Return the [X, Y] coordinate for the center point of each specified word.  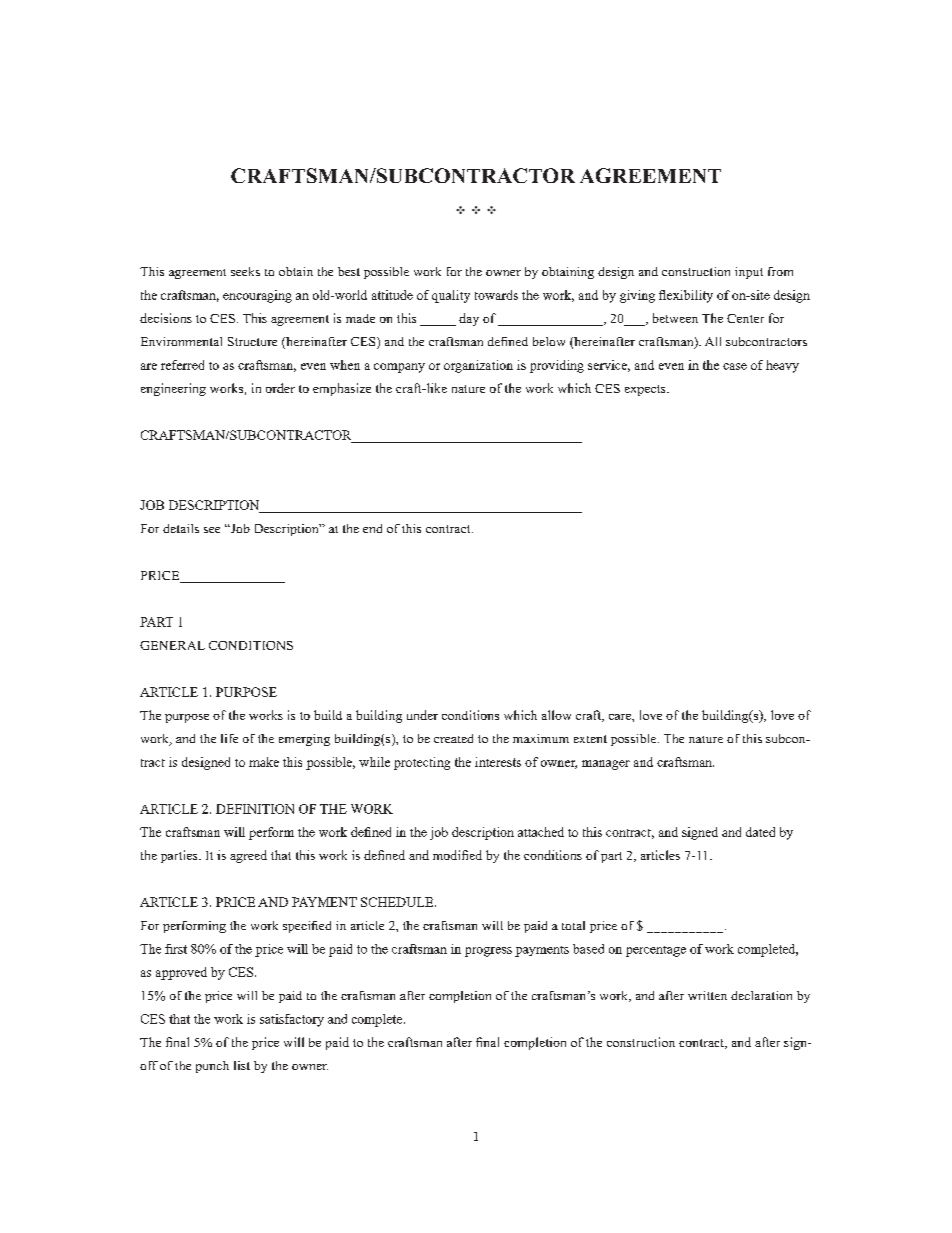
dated [760, 832]
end [372, 528]
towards [496, 295]
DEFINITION [255, 809]
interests [498, 762]
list [242, 1065]
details [181, 528]
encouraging [257, 296]
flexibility [686, 296]
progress [488, 952]
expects [646, 390]
